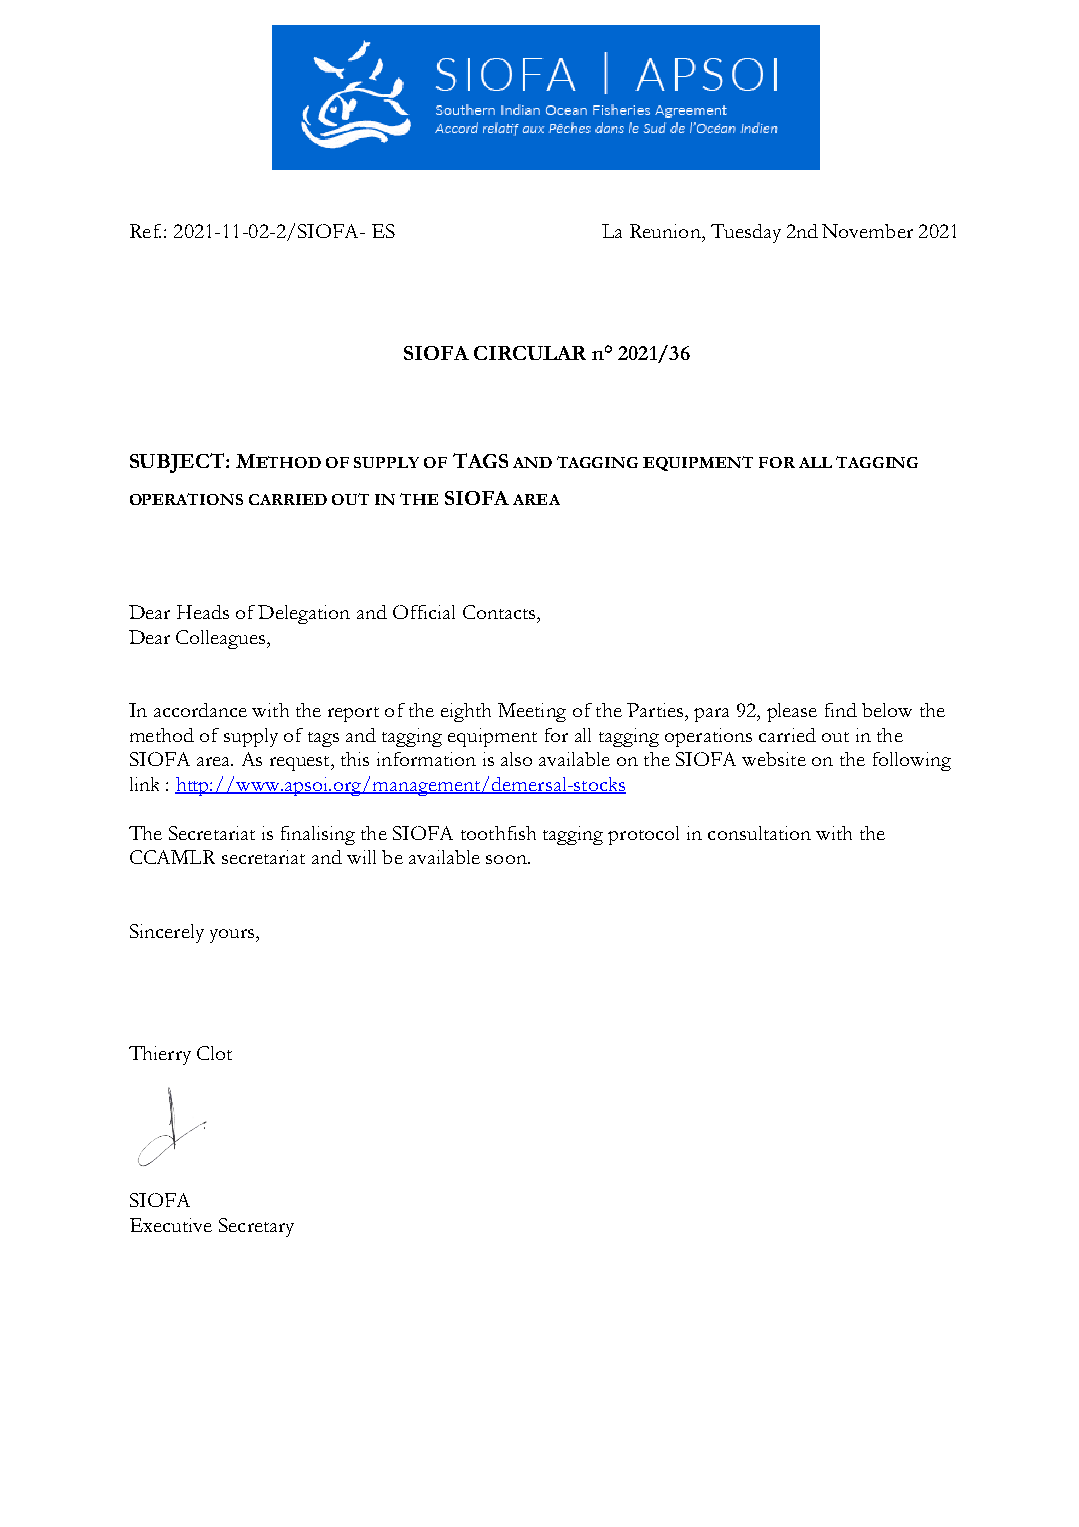 This image has height=1527, width=1079. Describe the element at coordinates (746, 233) in the image. I see `Tuesday` at that location.
